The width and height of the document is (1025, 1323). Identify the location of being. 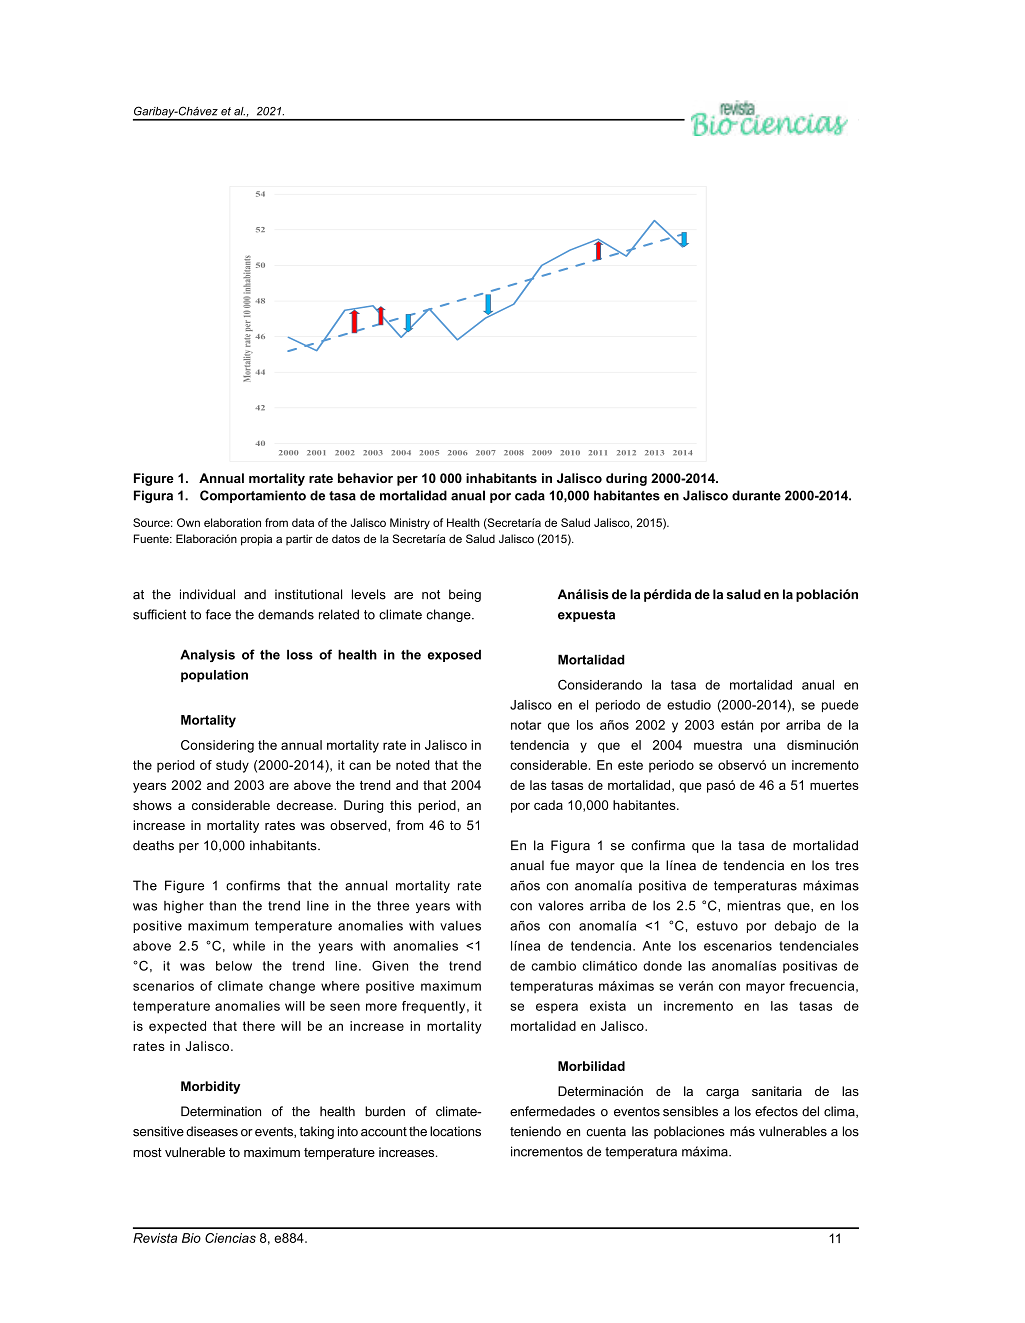
(465, 595).
